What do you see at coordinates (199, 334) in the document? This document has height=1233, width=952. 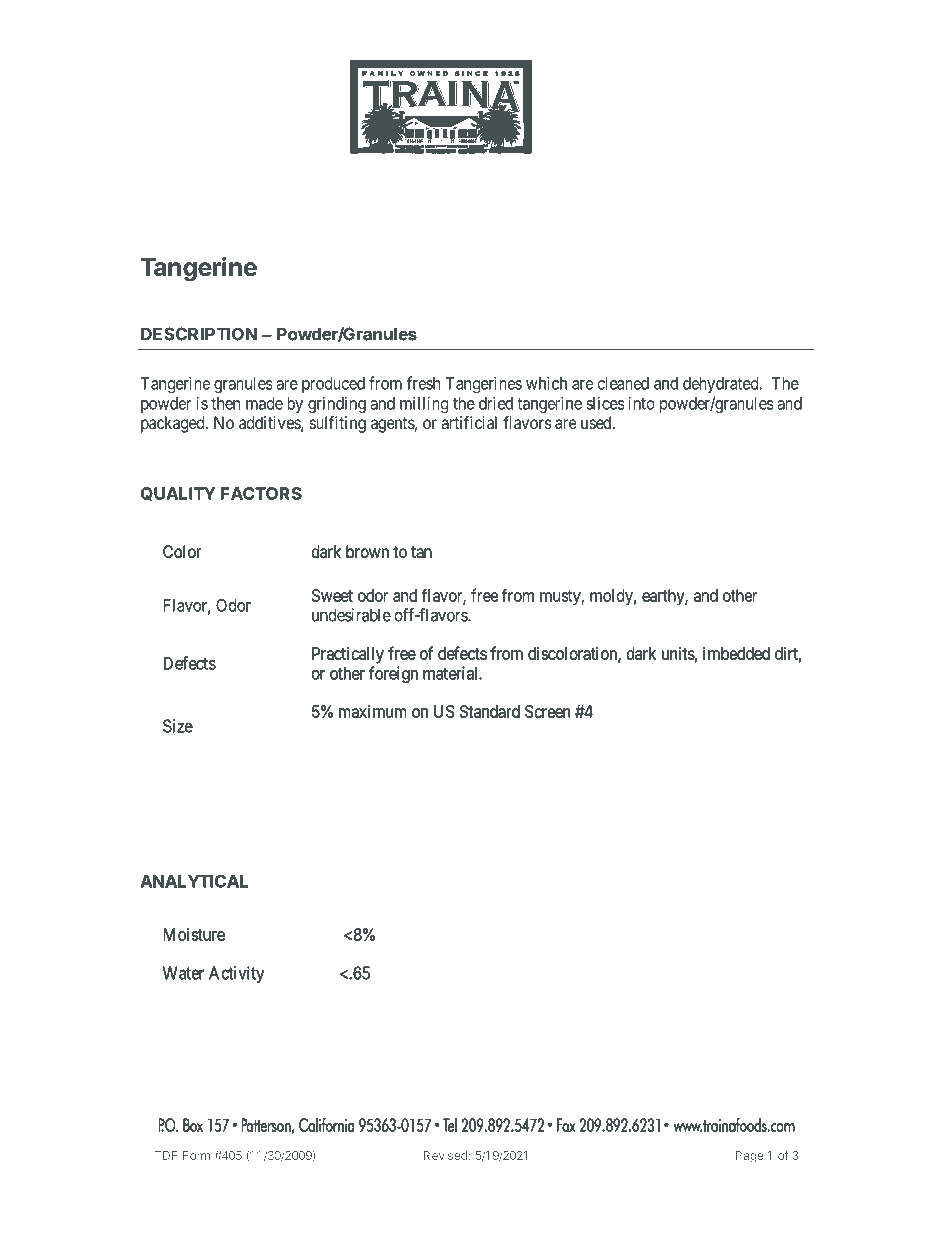 I see `DESCRIPTION` at bounding box center [199, 334].
